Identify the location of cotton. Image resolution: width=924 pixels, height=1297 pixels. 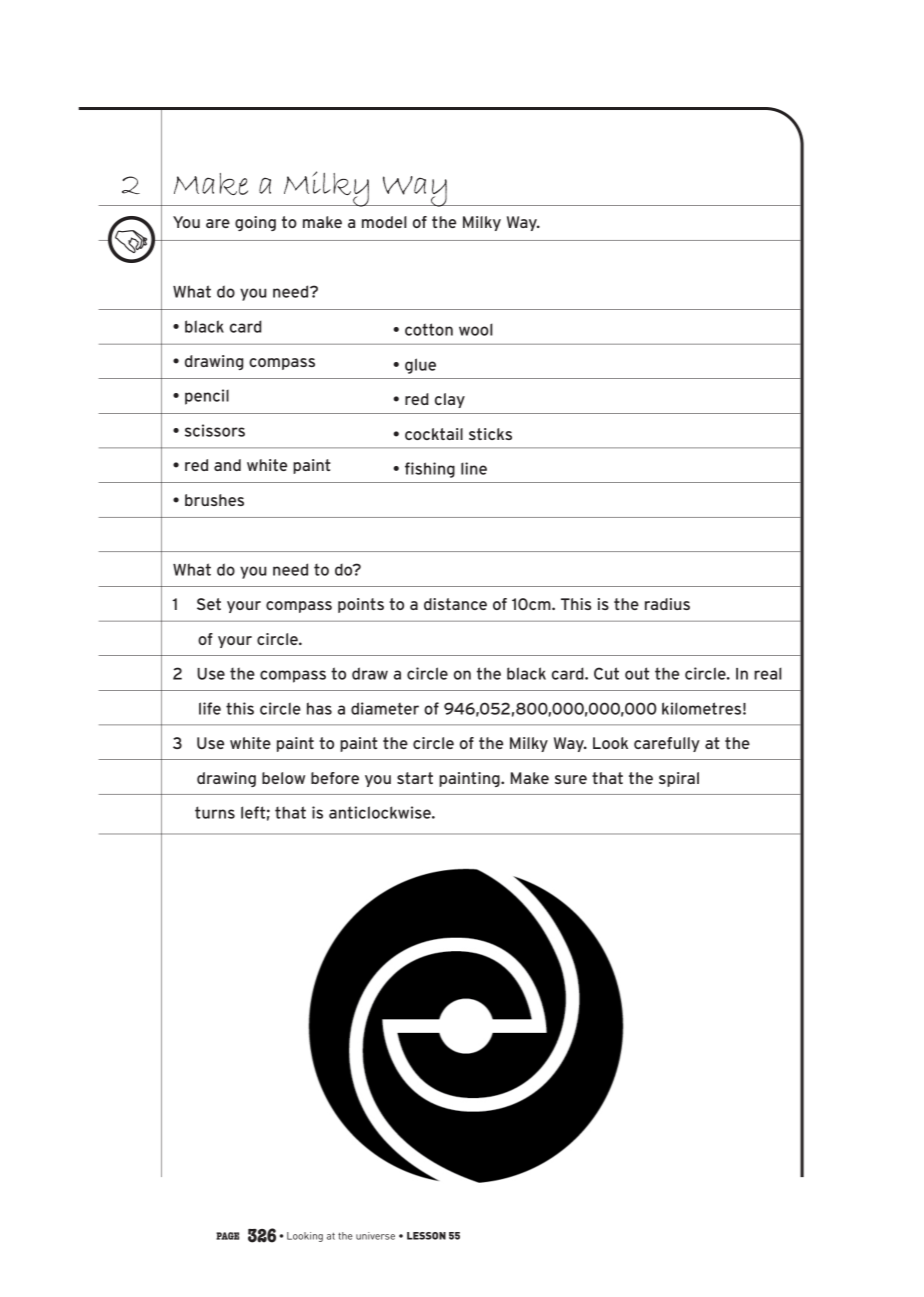
(429, 329).
